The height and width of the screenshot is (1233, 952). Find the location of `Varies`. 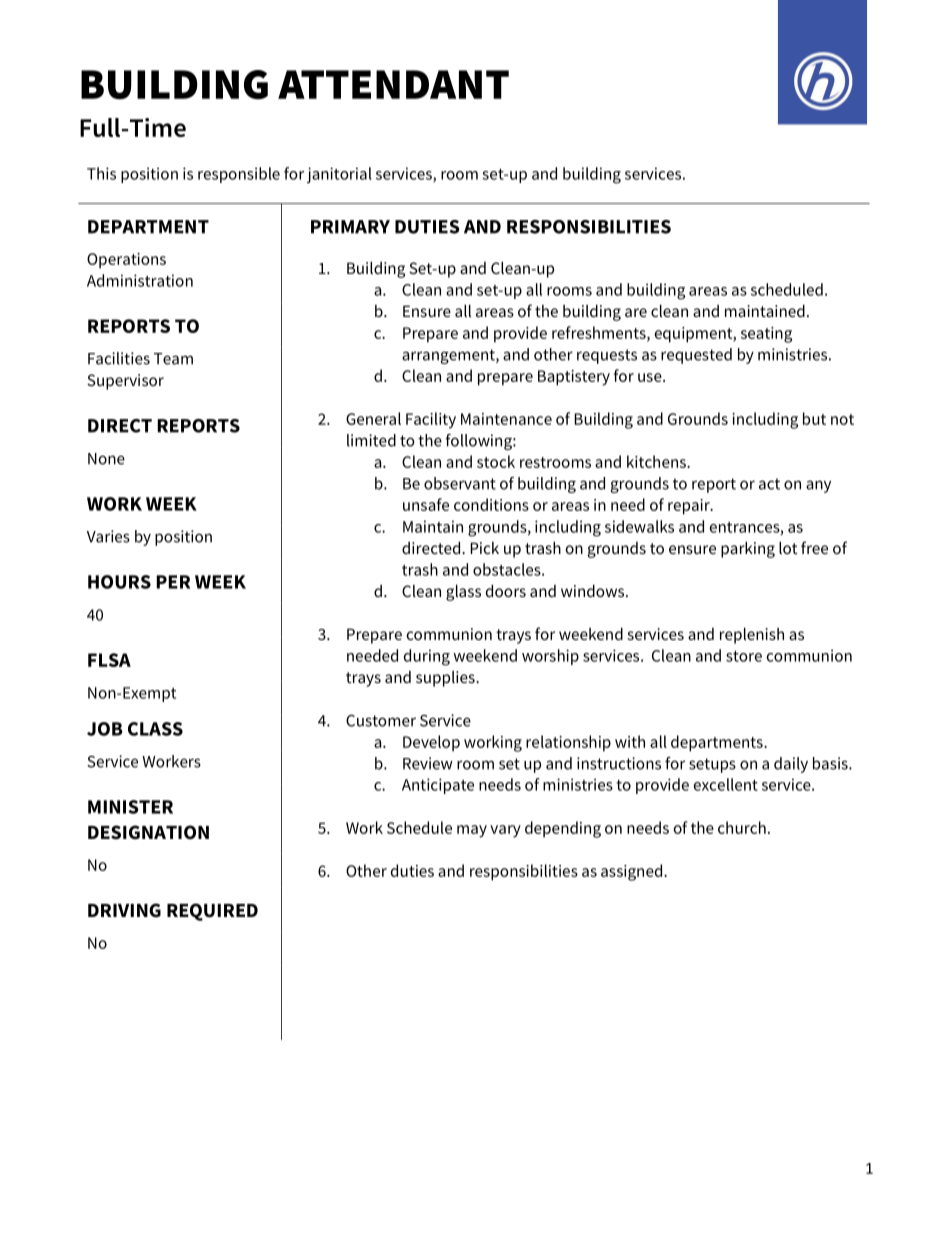

Varies is located at coordinates (108, 536).
